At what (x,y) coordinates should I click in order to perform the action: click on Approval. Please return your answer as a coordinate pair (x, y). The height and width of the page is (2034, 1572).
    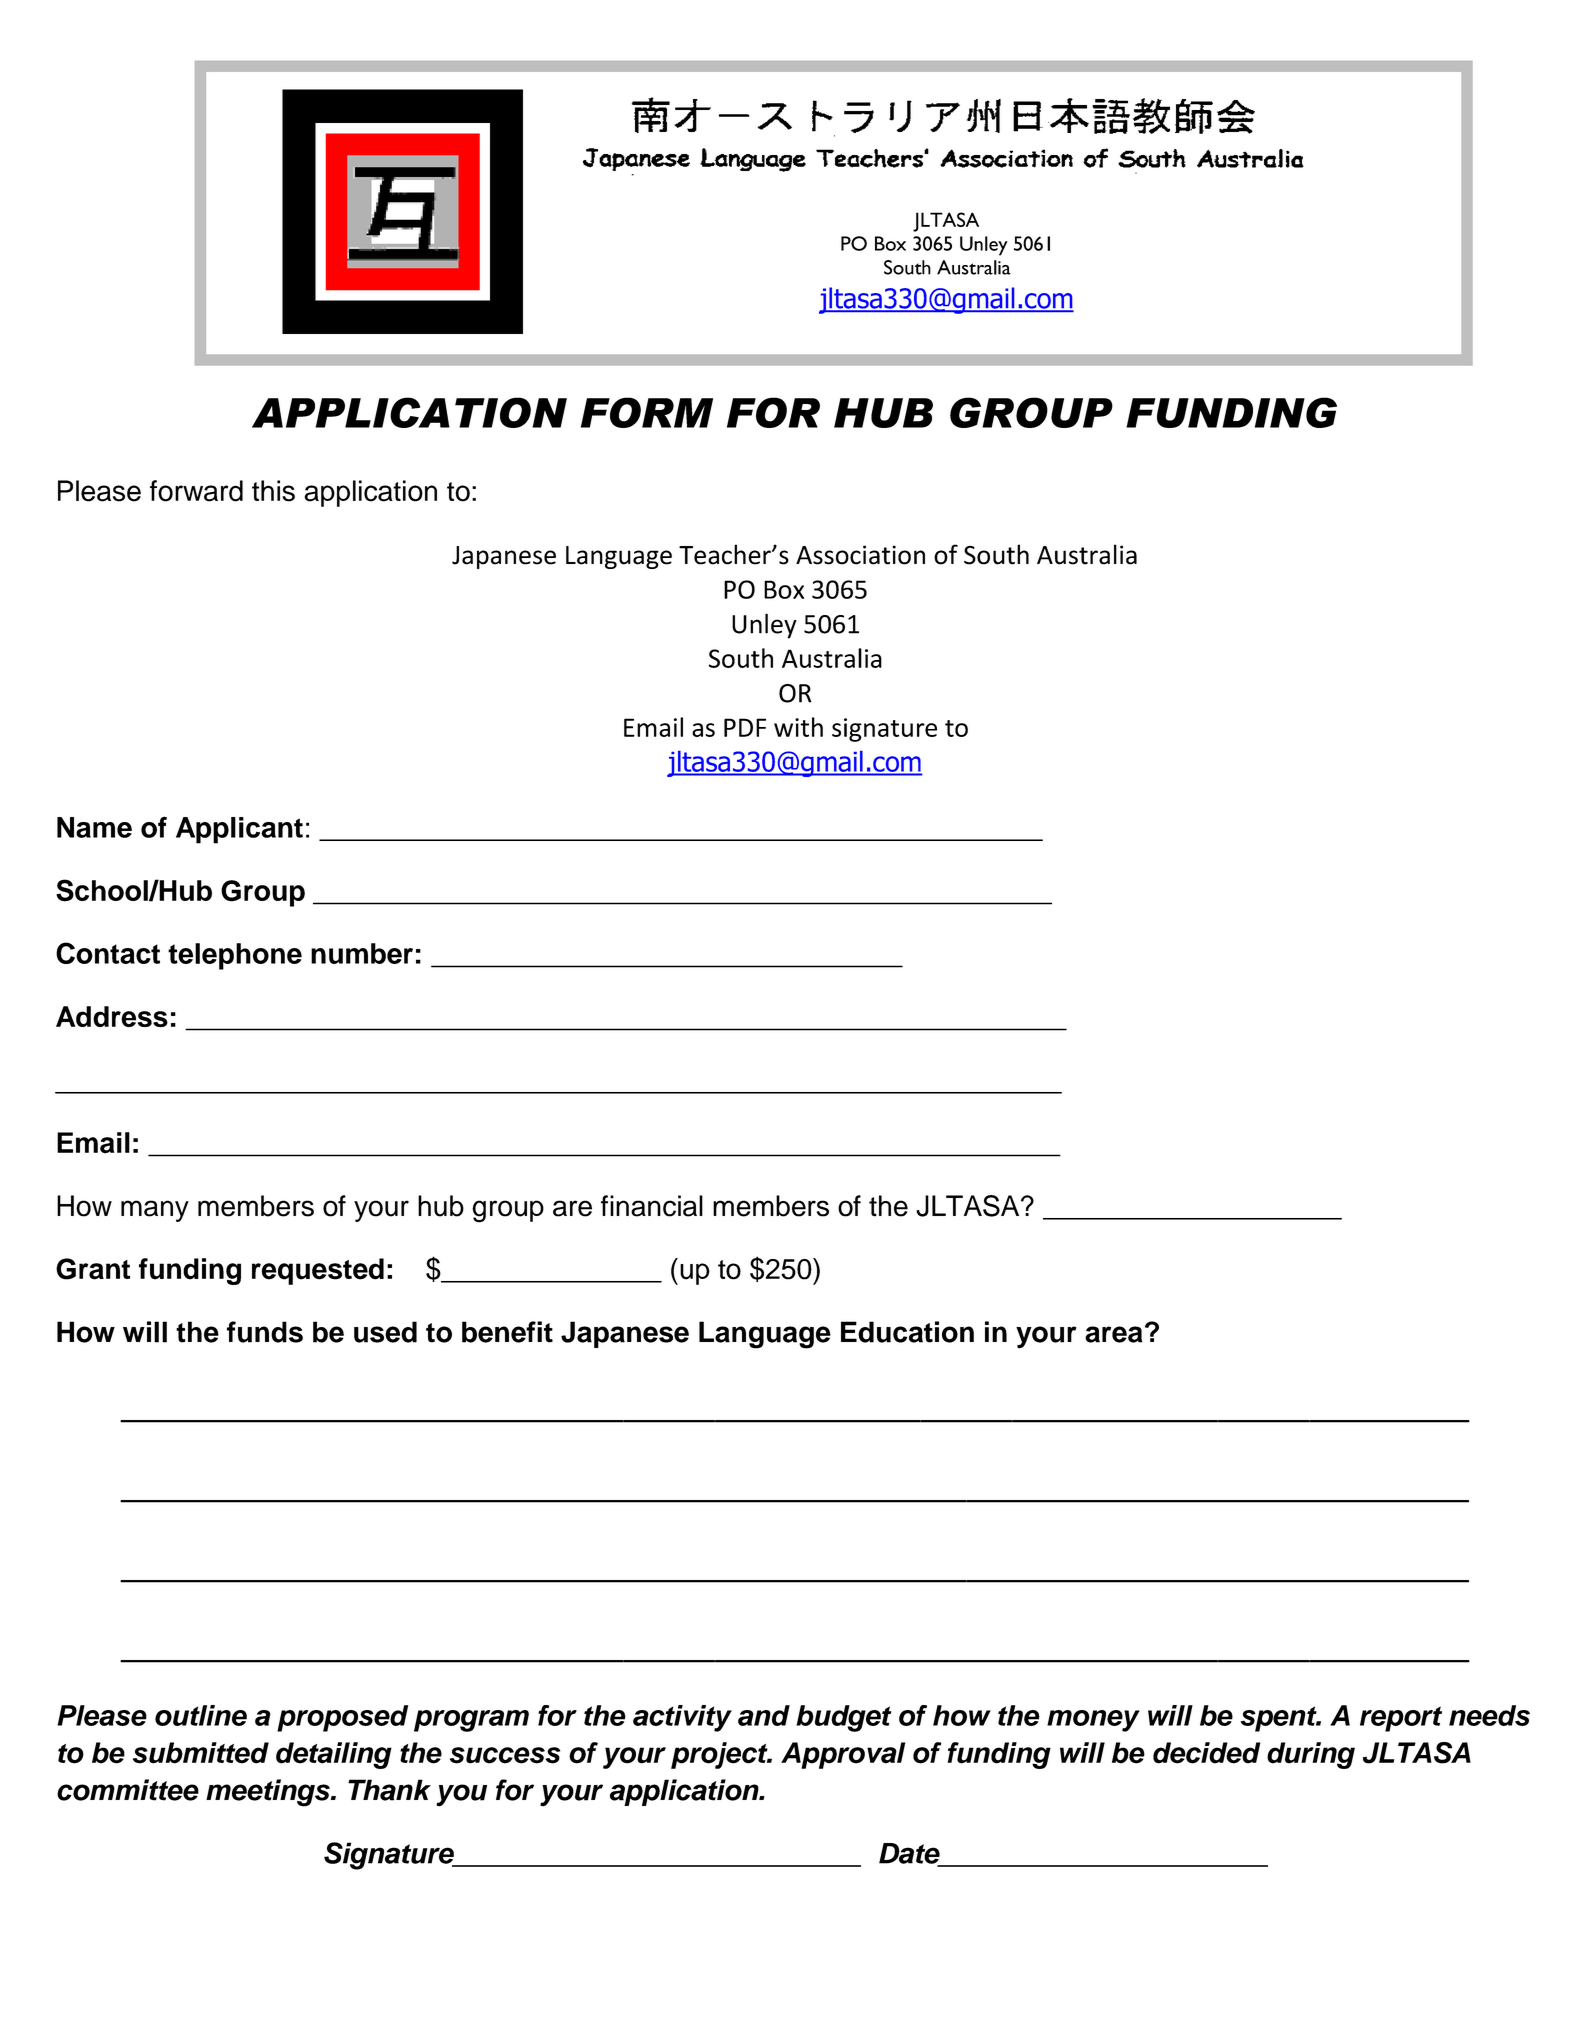
    Looking at the image, I should click on (843, 1755).
